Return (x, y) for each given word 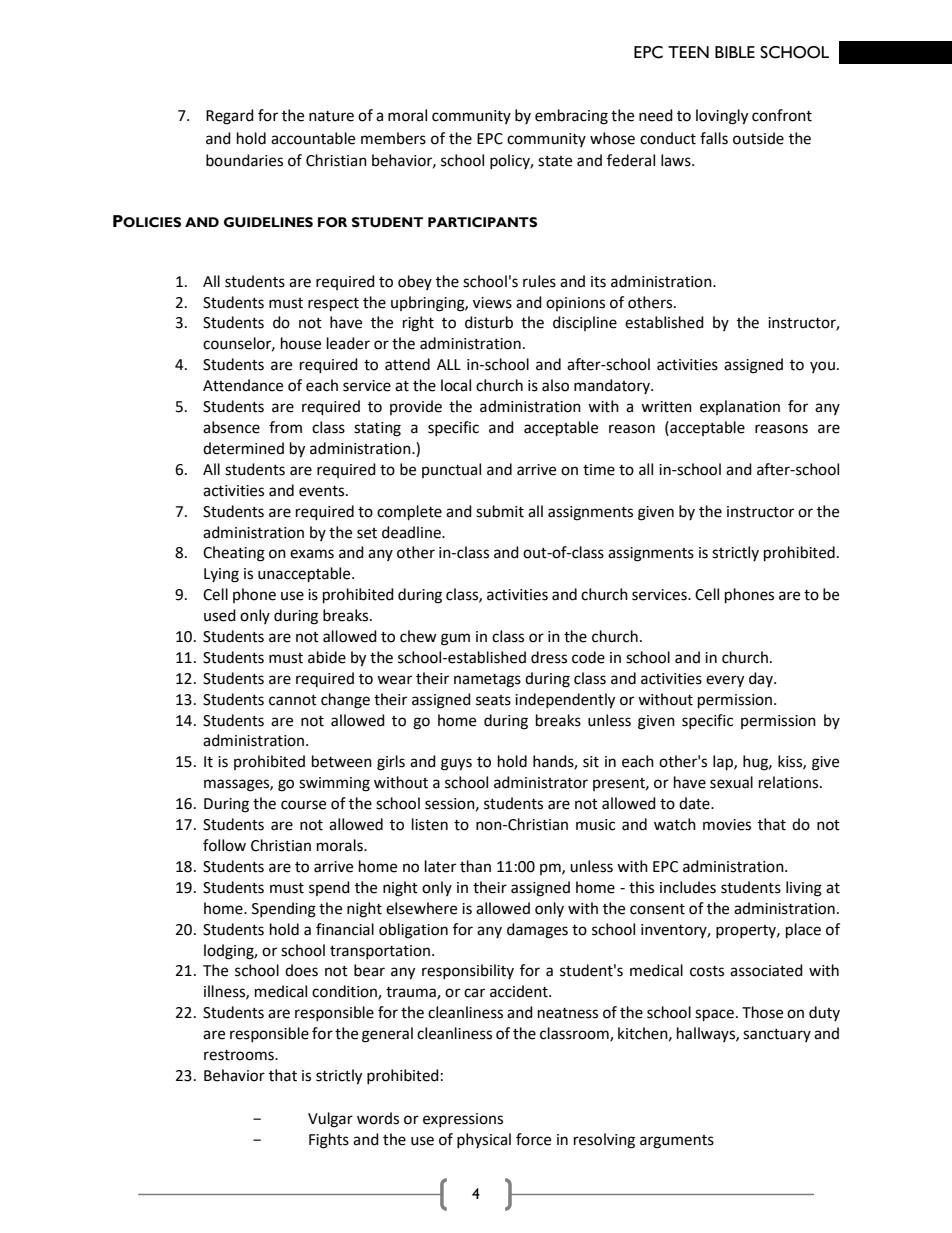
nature (331, 116)
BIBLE (735, 52)
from (285, 427)
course (303, 805)
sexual (731, 782)
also (555, 385)
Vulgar (330, 1120)
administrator (541, 782)
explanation (740, 407)
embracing (571, 117)
